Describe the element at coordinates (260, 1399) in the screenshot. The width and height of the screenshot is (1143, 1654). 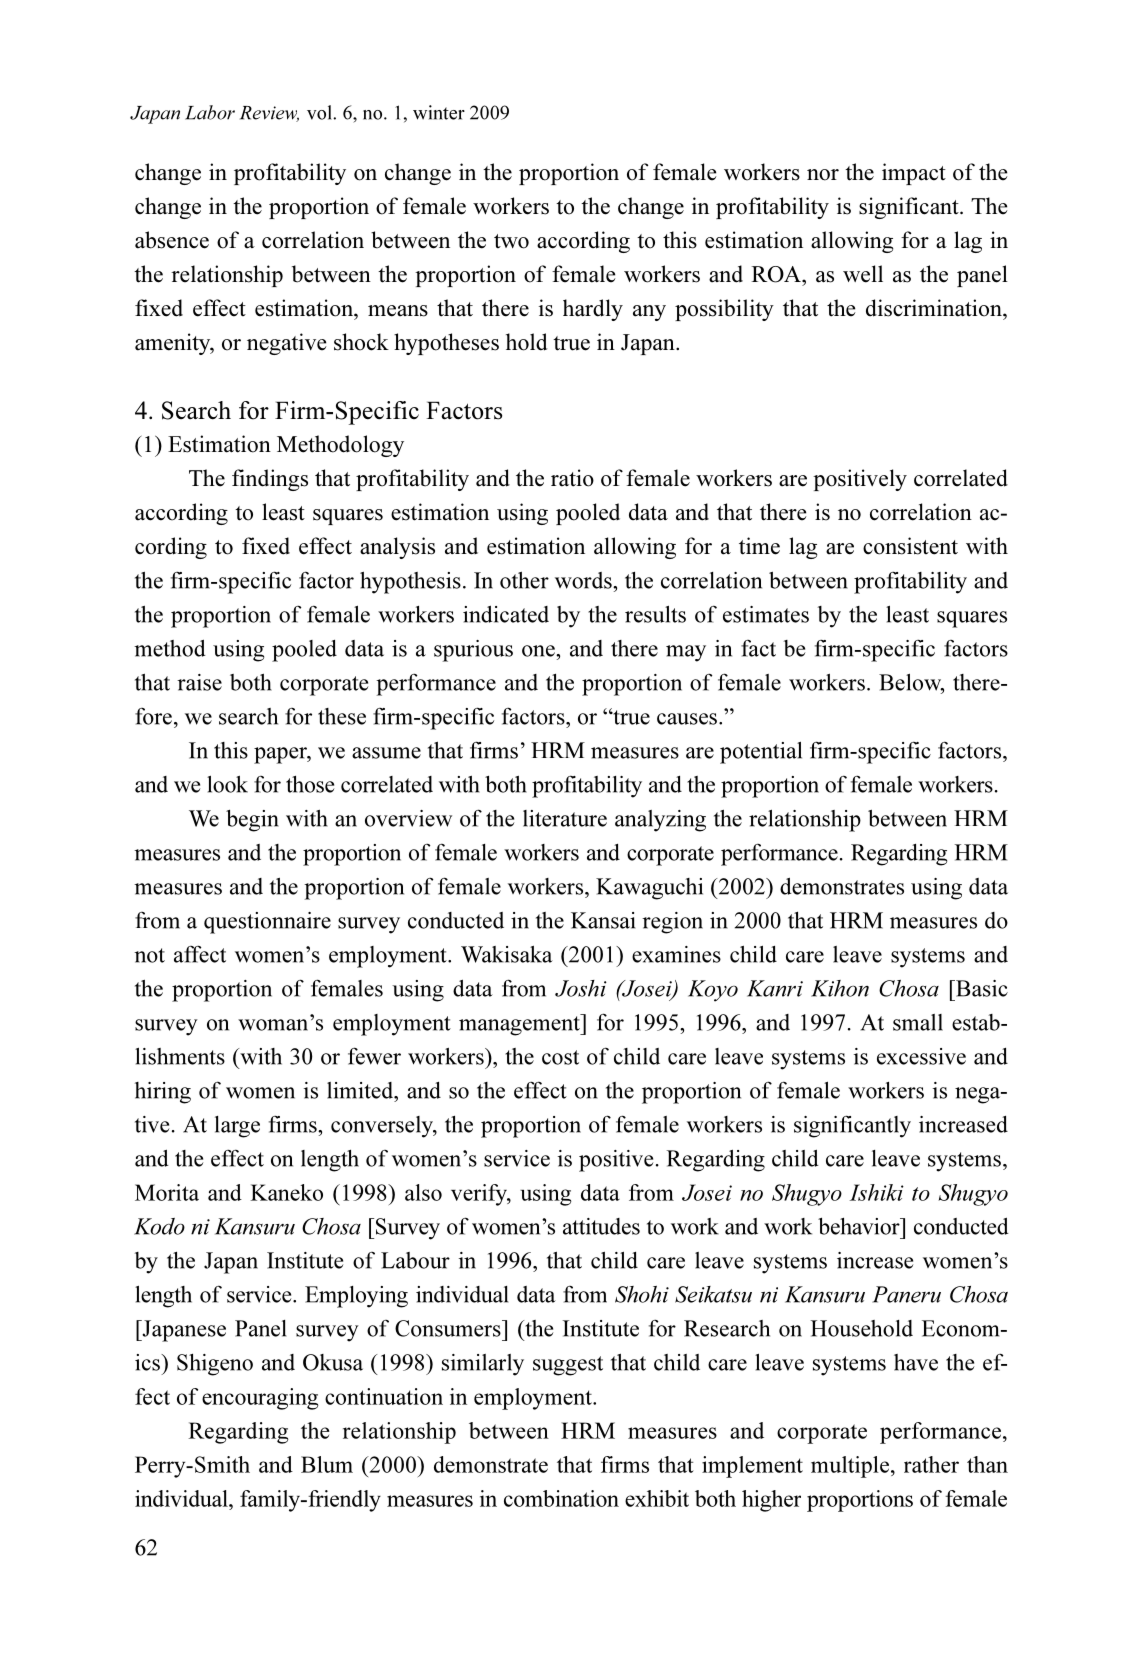
I see `encouraging` at that location.
